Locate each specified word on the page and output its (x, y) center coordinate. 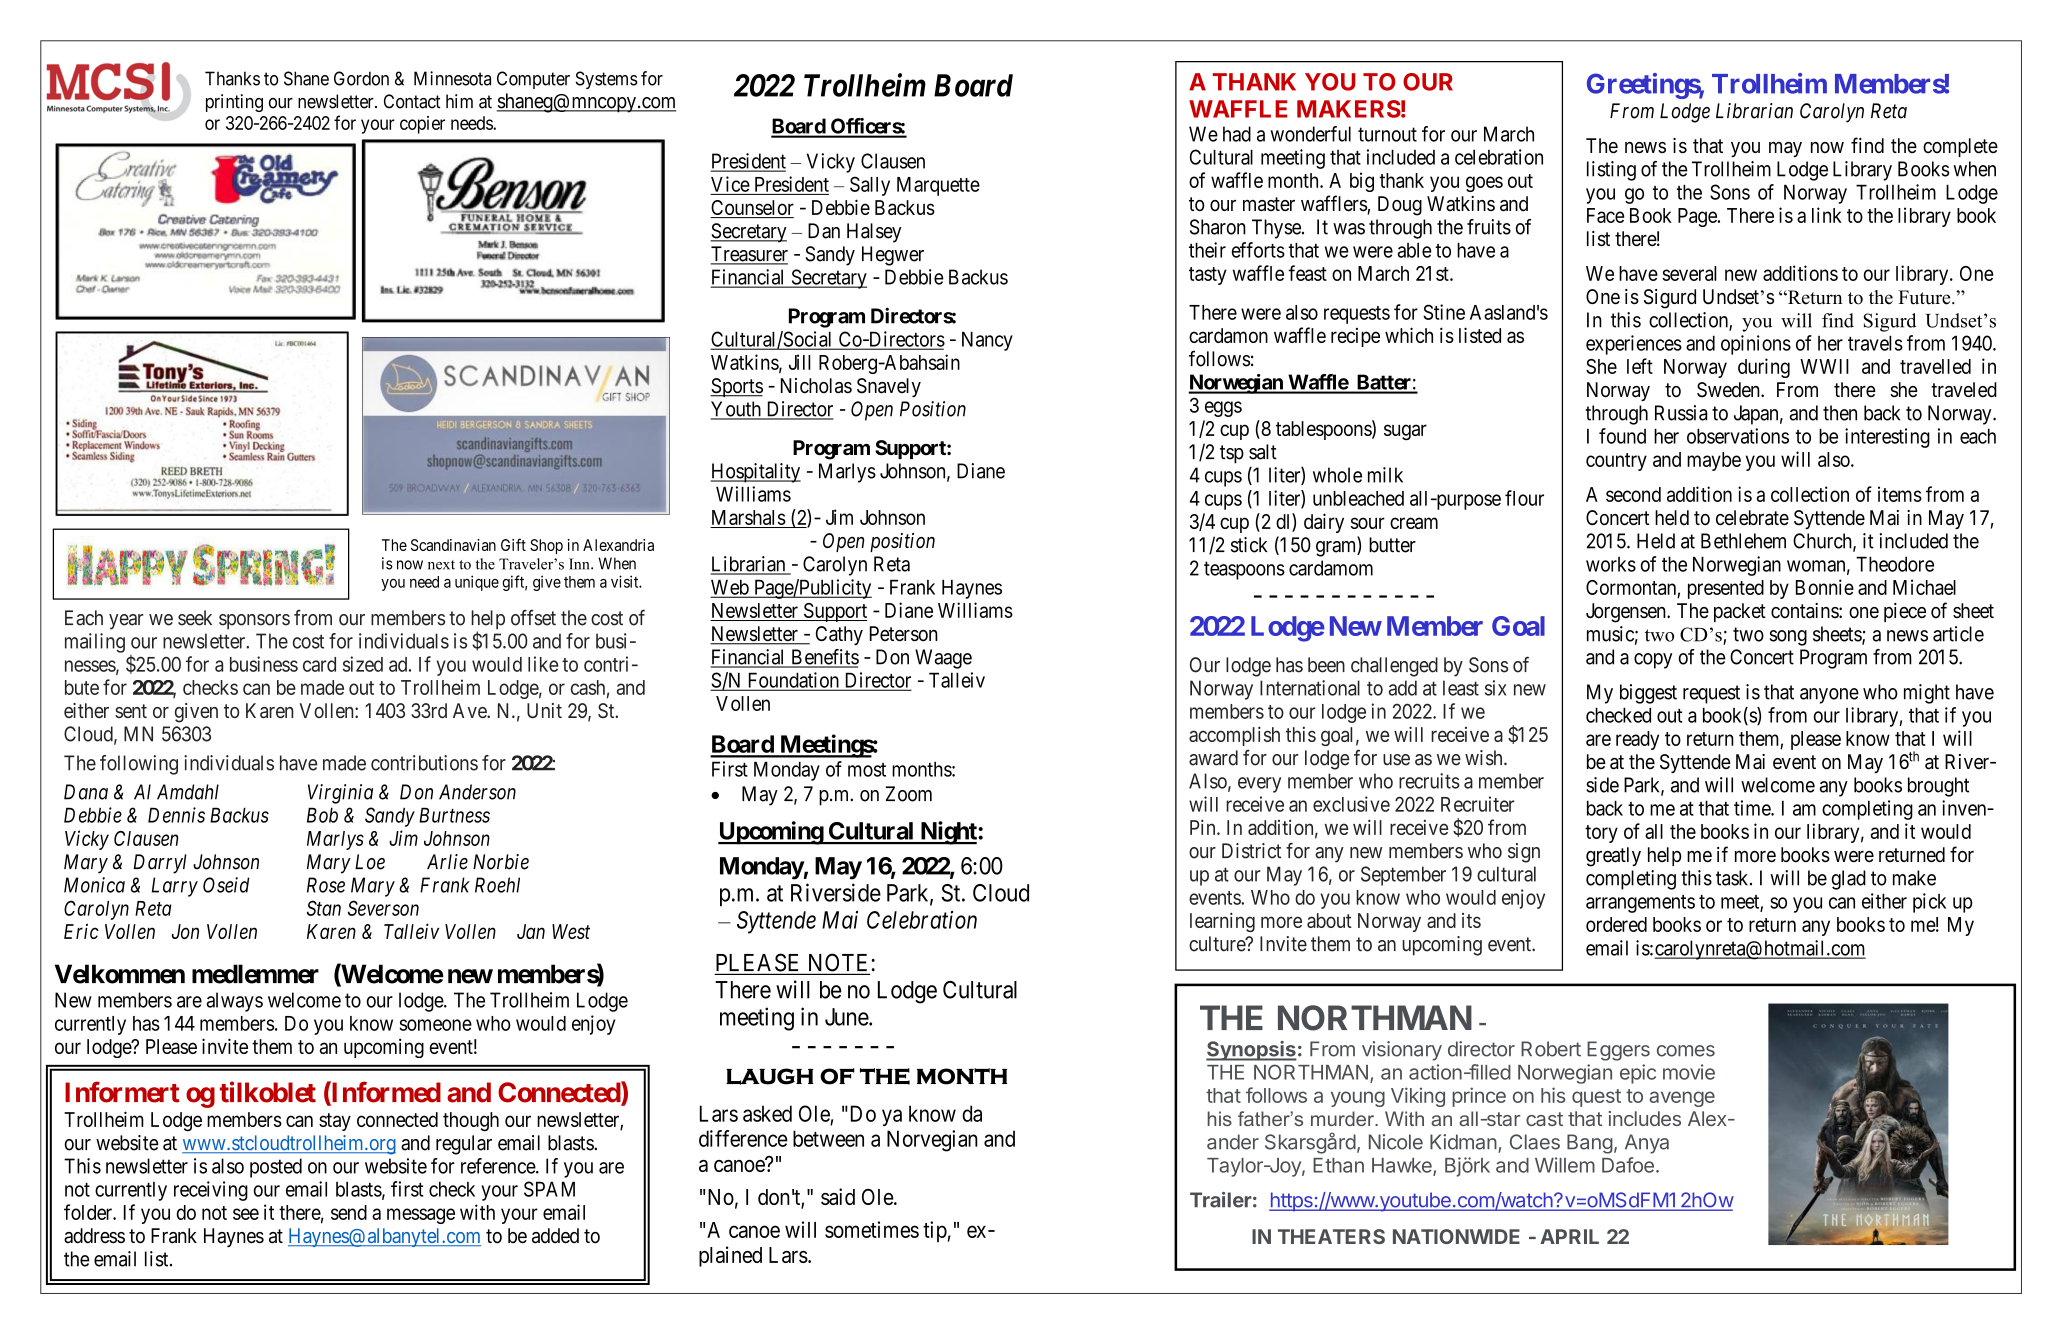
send (349, 1212)
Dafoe (1628, 1165)
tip (935, 1231)
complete (1960, 147)
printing (234, 103)
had (1237, 134)
